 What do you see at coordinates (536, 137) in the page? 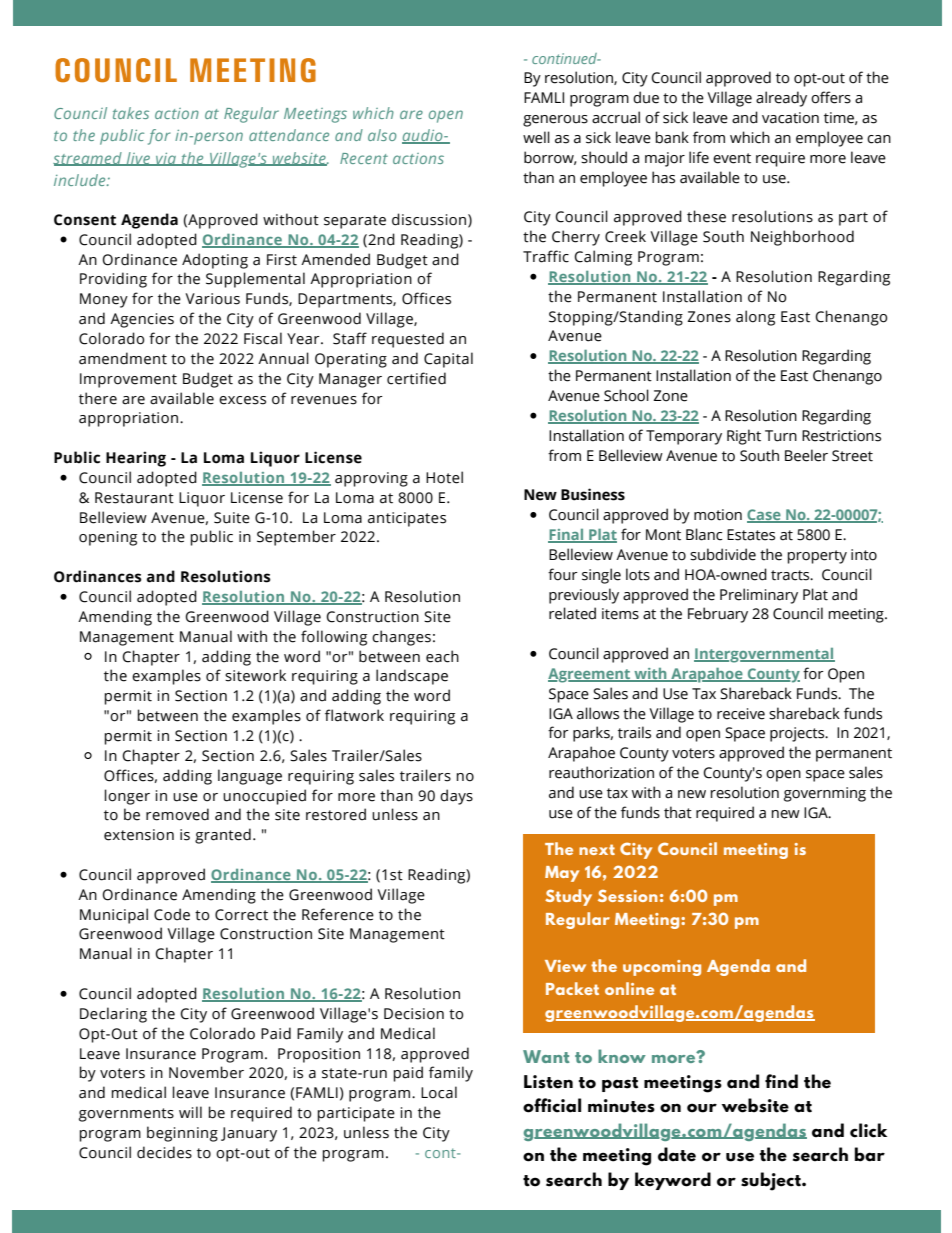
I see `well` at bounding box center [536, 137].
